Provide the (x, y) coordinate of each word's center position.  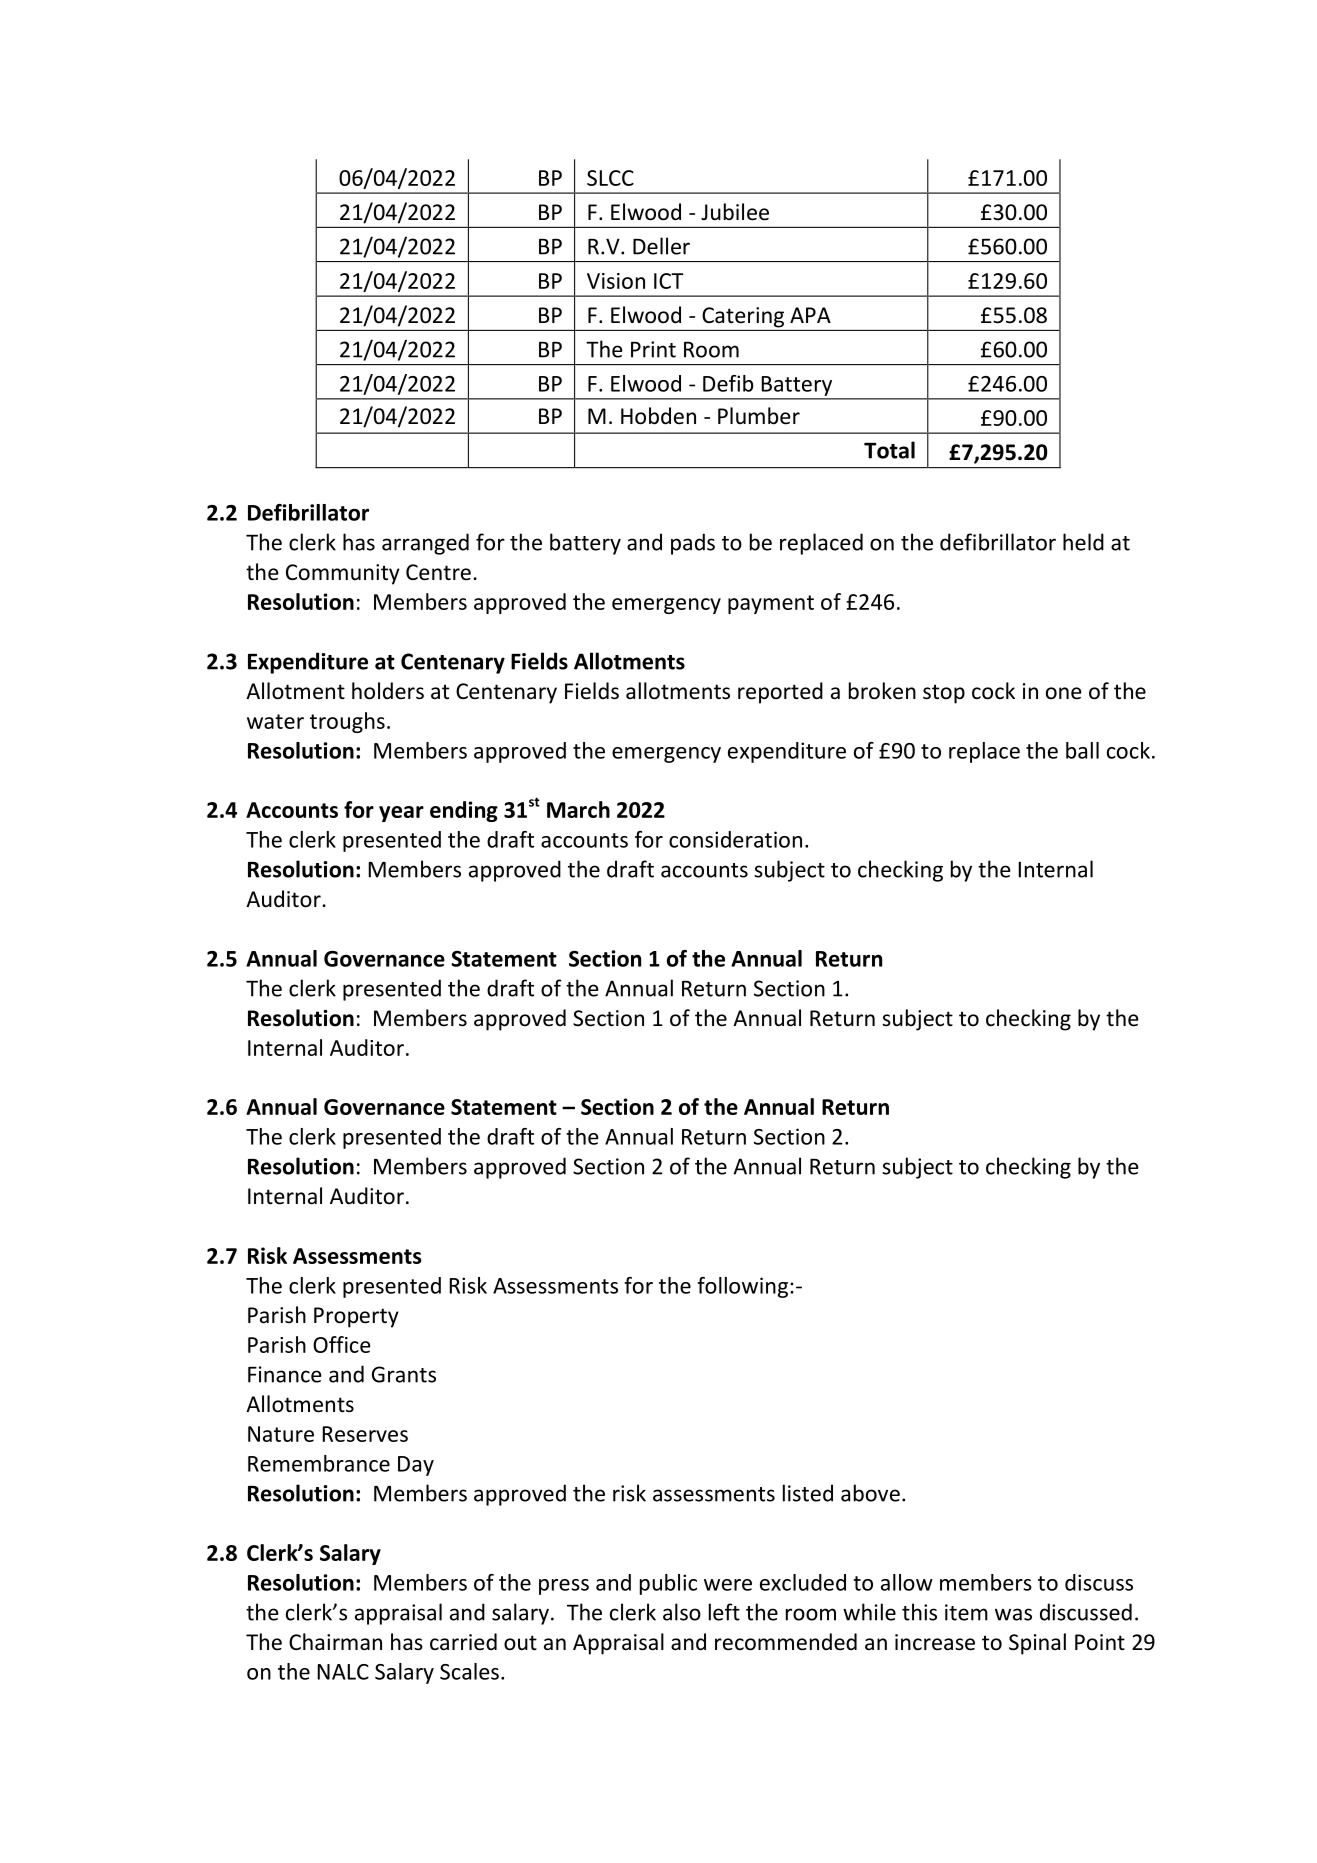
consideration (735, 839)
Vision (616, 281)
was (1013, 1614)
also (682, 1612)
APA (810, 315)
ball (1082, 750)
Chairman (335, 1642)
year (401, 814)
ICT (668, 281)
